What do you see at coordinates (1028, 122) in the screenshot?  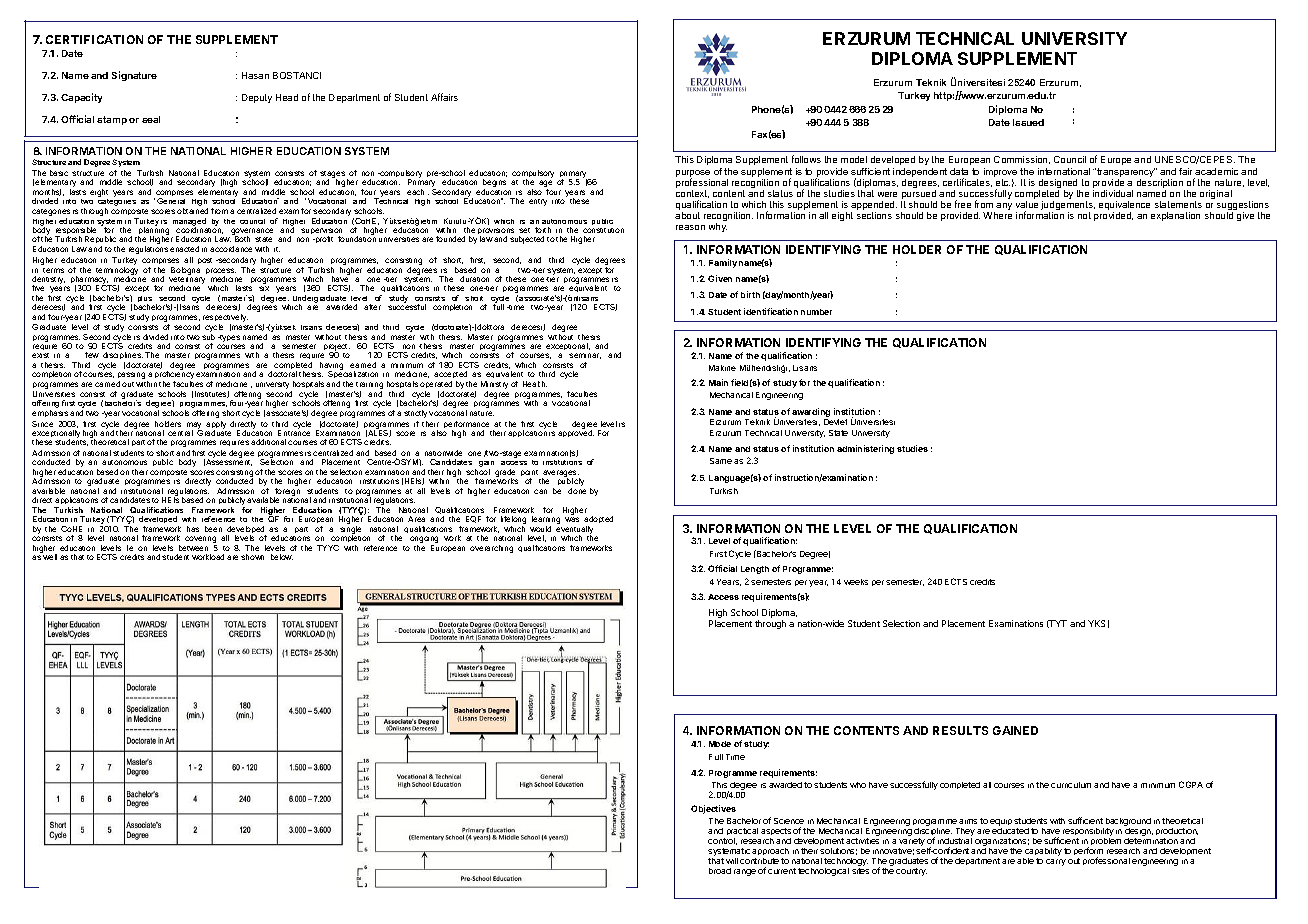 I see `Issued` at bounding box center [1028, 122].
